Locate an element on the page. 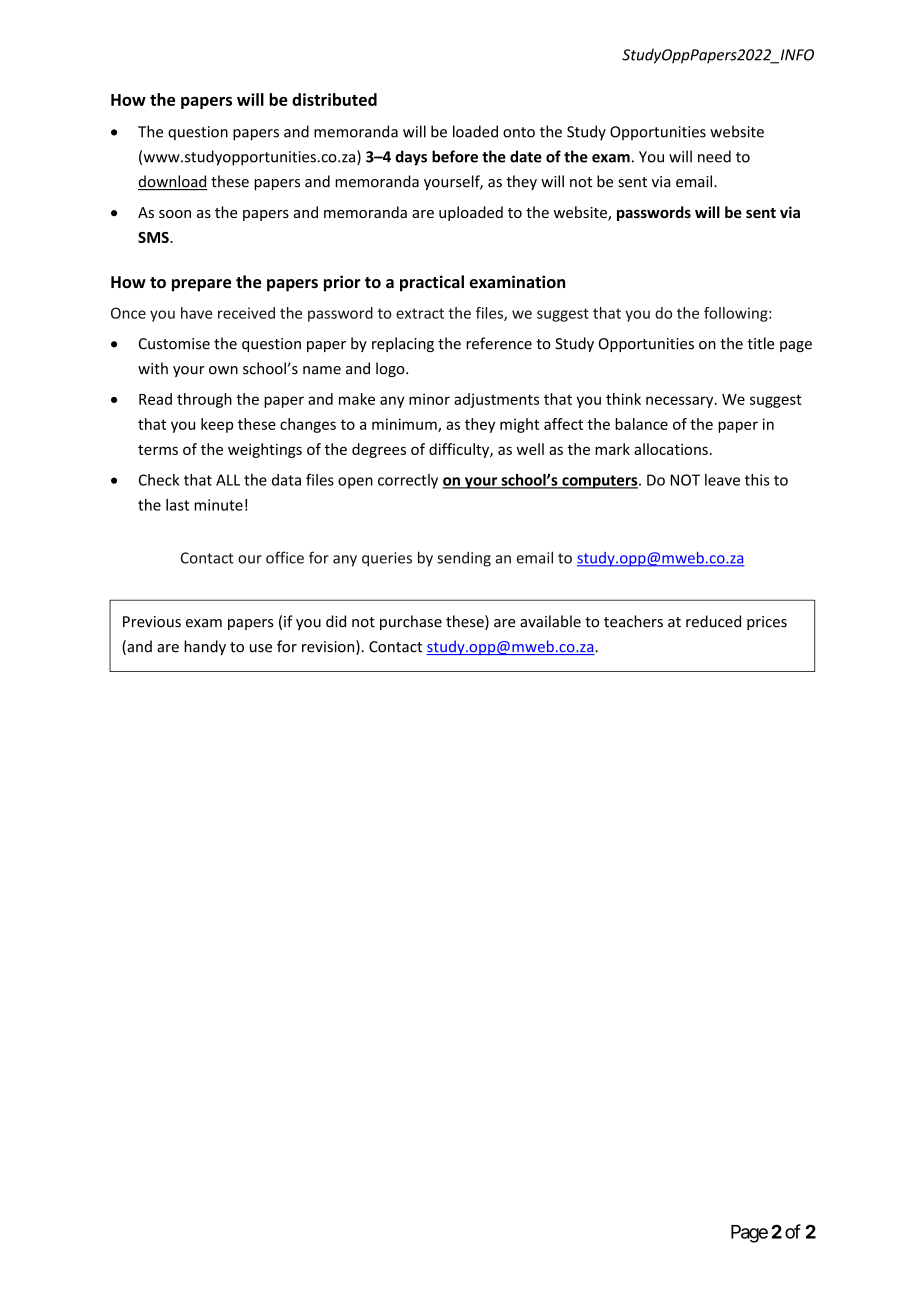  leave is located at coordinates (722, 480).
